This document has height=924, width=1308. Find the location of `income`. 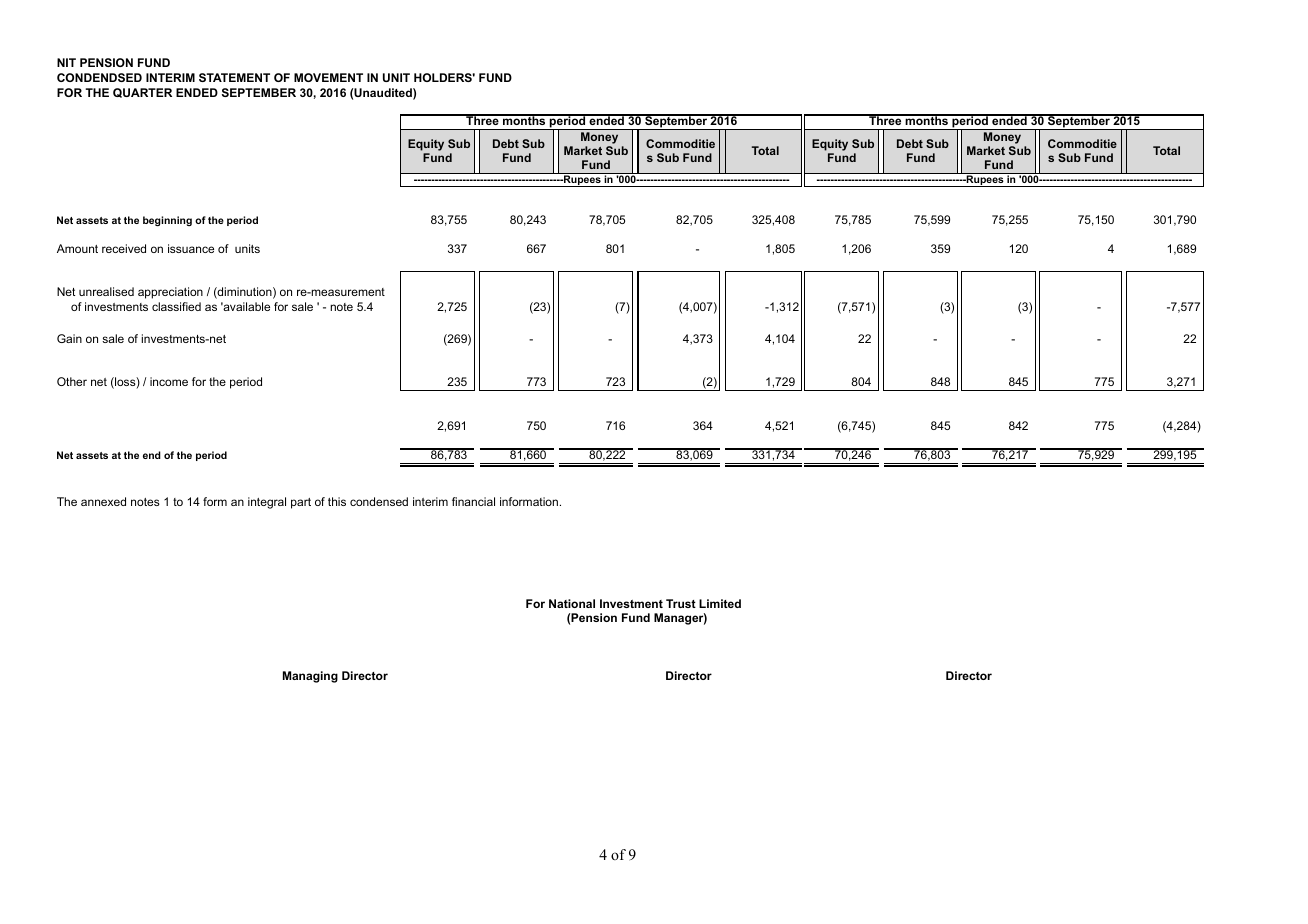

income is located at coordinates (169, 381).
